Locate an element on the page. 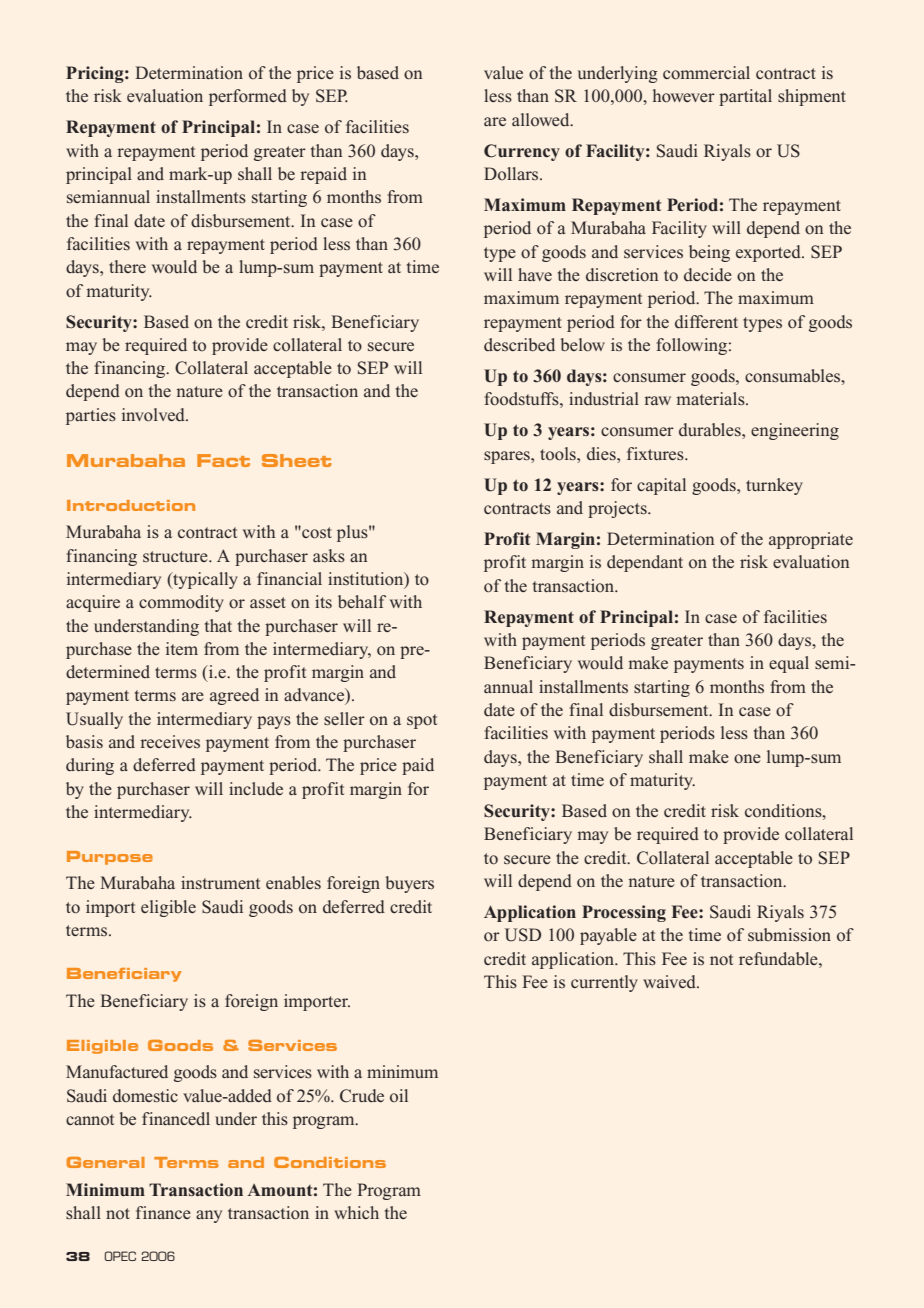  materials is located at coordinates (711, 399).
